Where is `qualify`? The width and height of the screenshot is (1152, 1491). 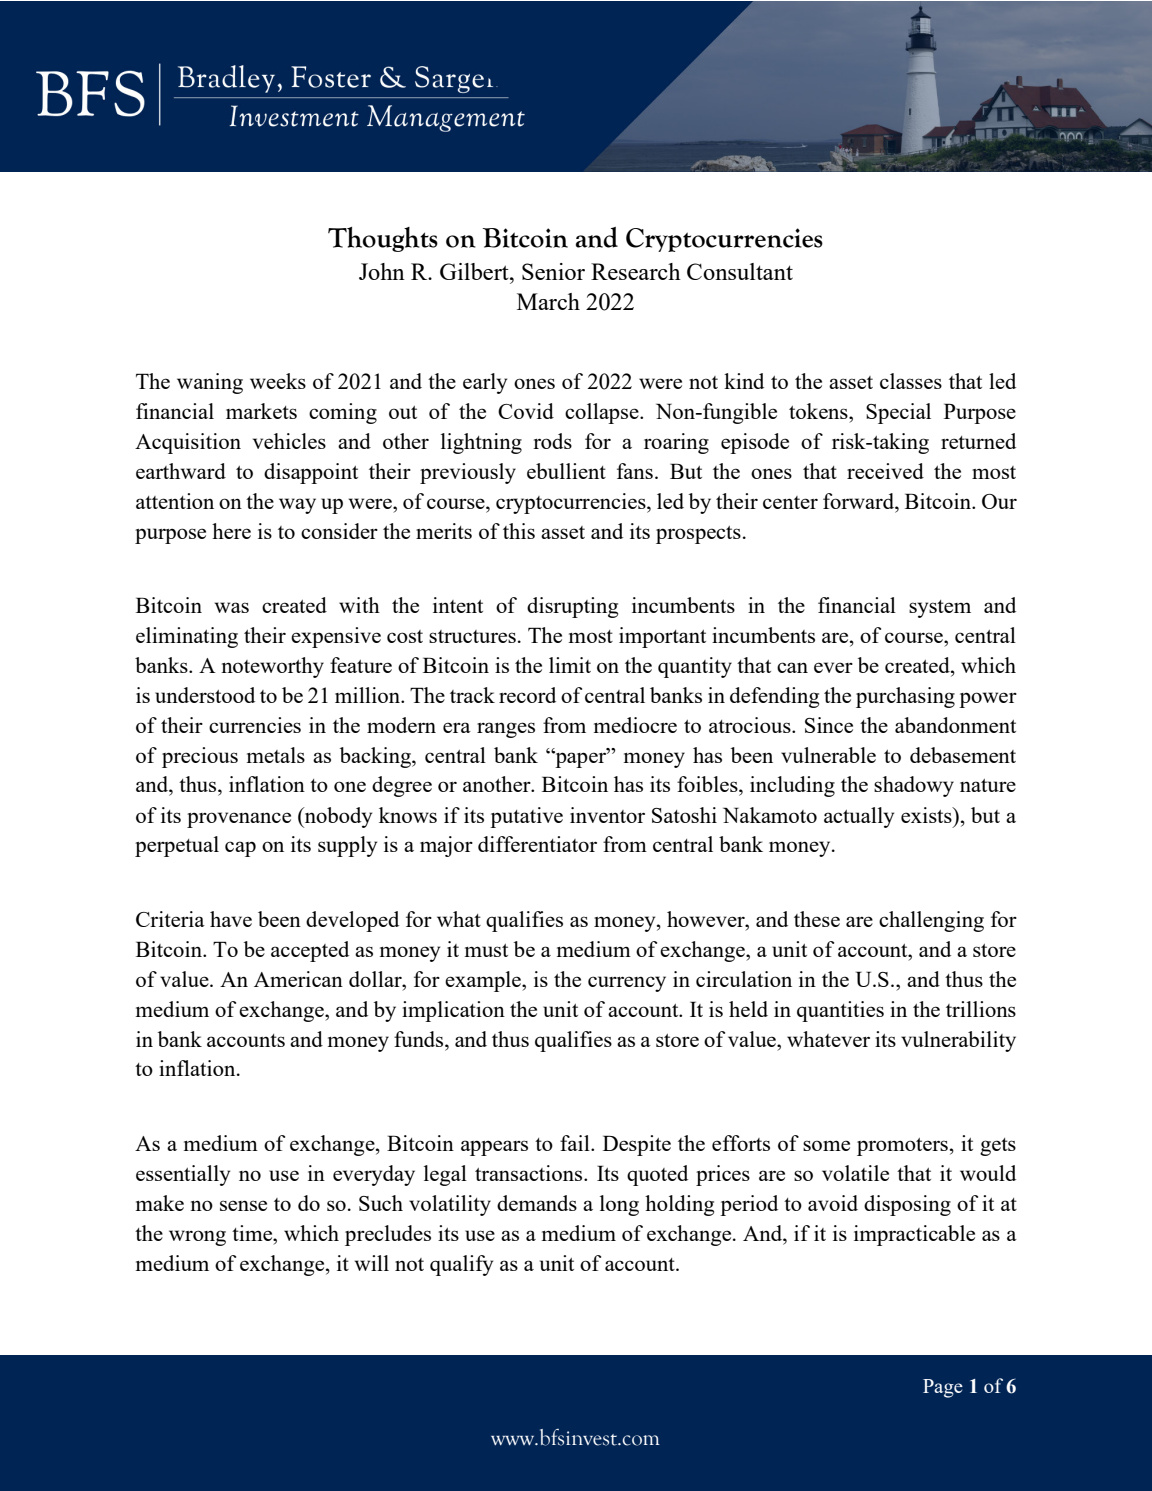
qualify is located at coordinates (461, 1265).
